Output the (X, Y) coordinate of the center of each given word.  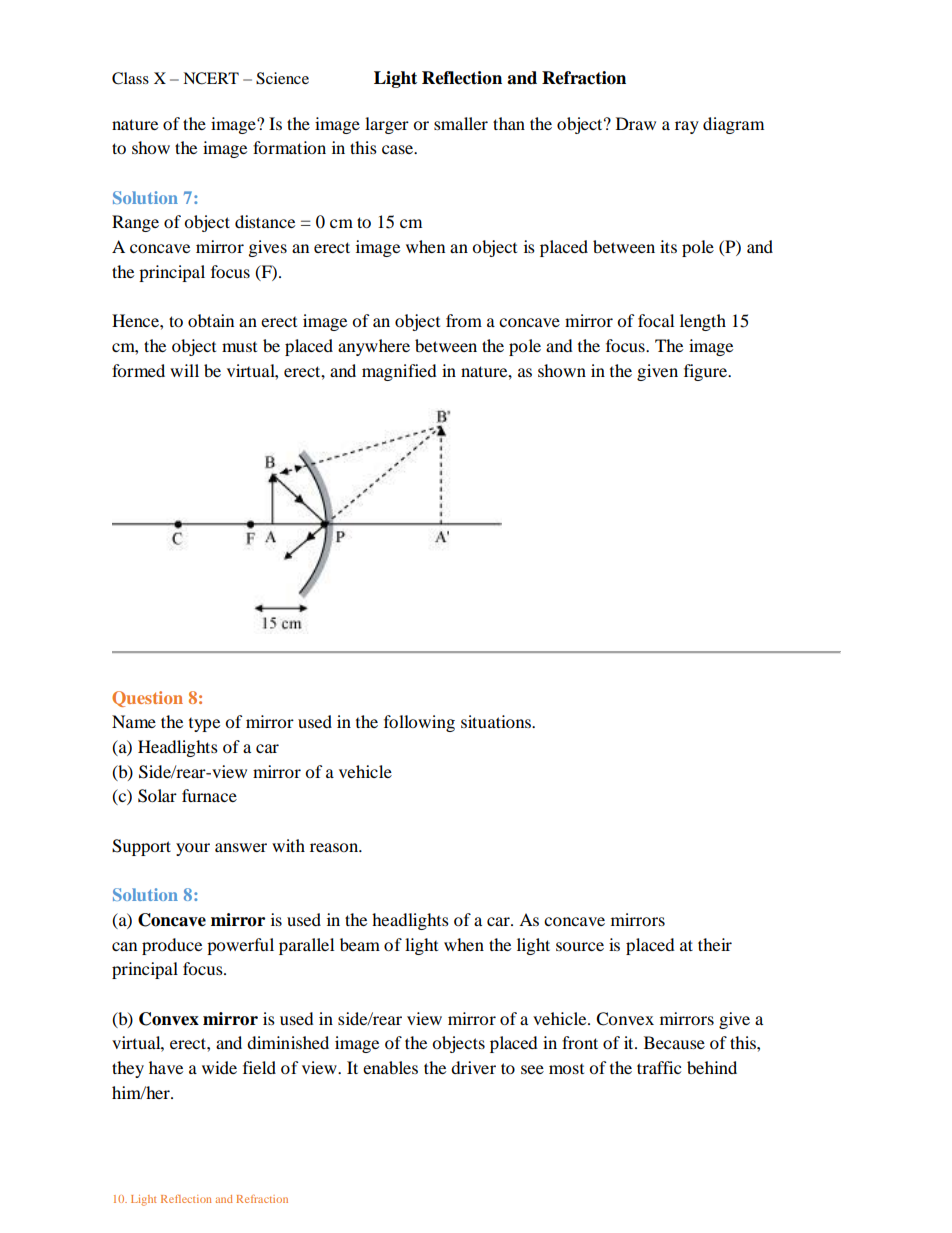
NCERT (211, 78)
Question (147, 699)
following (419, 723)
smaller (461, 123)
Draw (636, 123)
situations (497, 721)
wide (219, 1067)
